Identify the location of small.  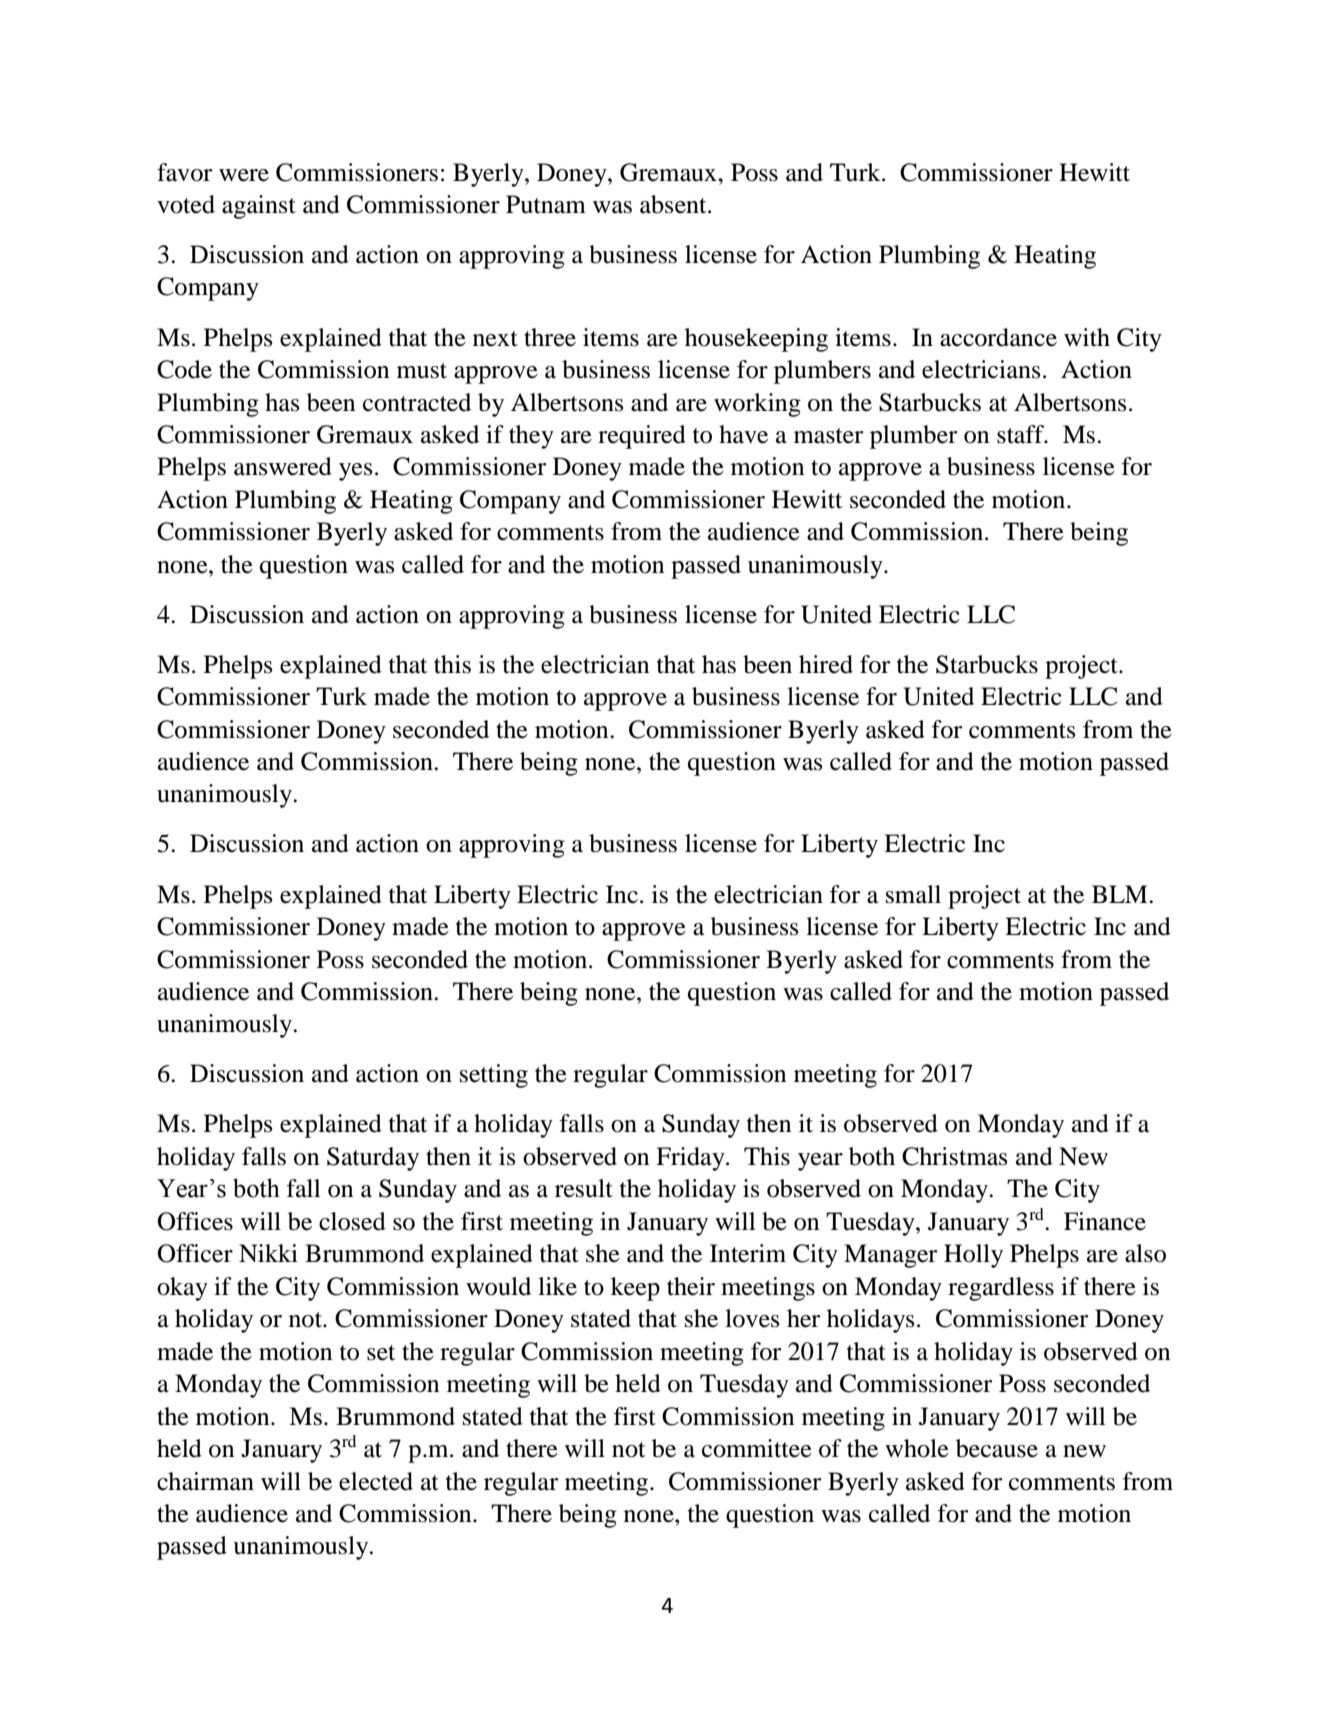
(913, 894).
